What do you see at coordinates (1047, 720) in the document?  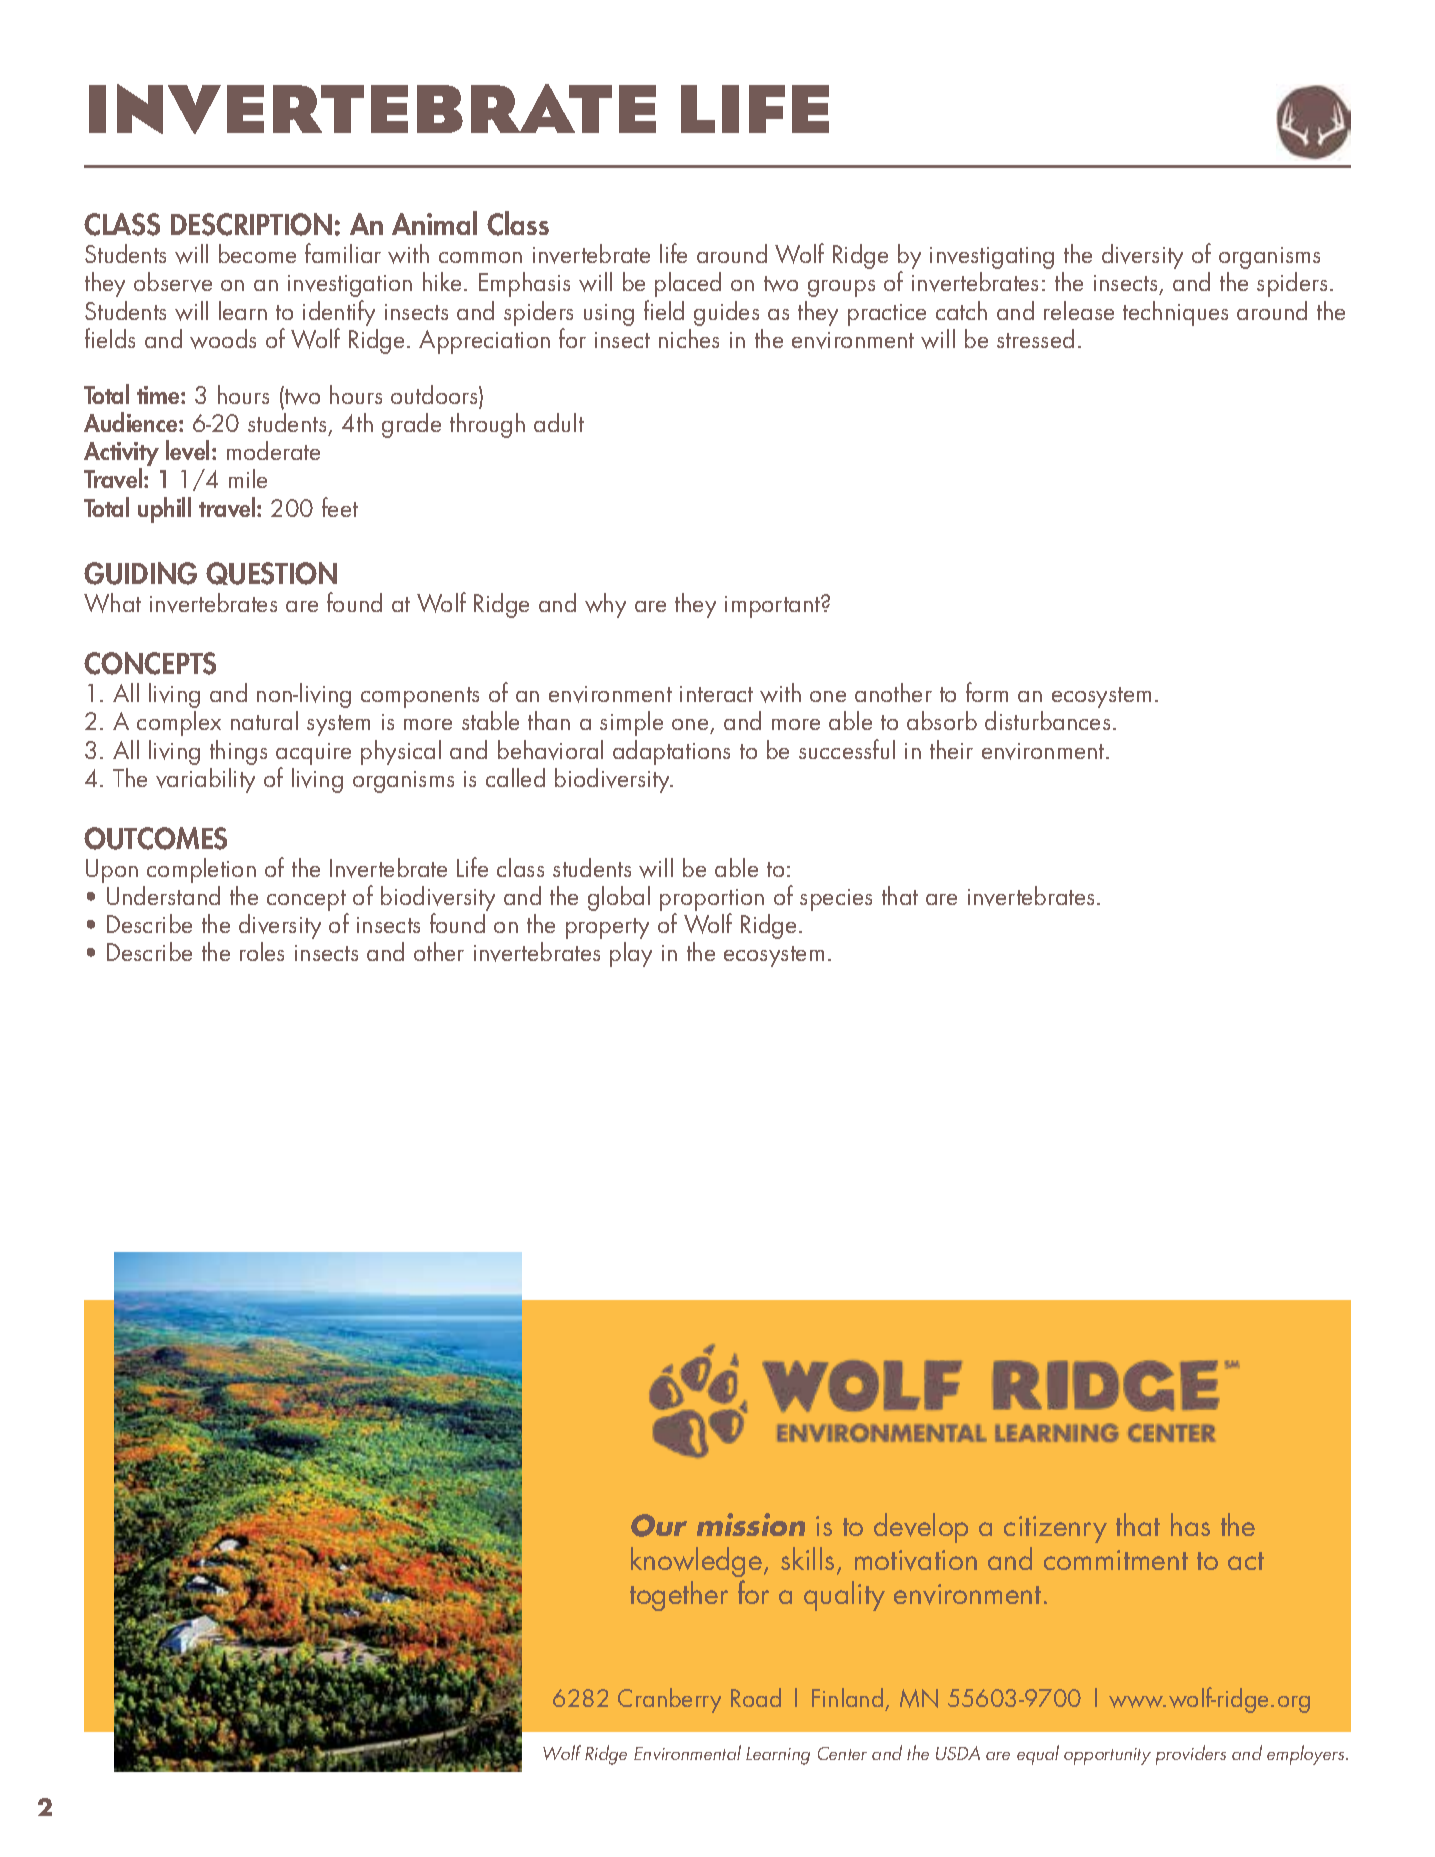 I see `disturbances` at bounding box center [1047, 720].
